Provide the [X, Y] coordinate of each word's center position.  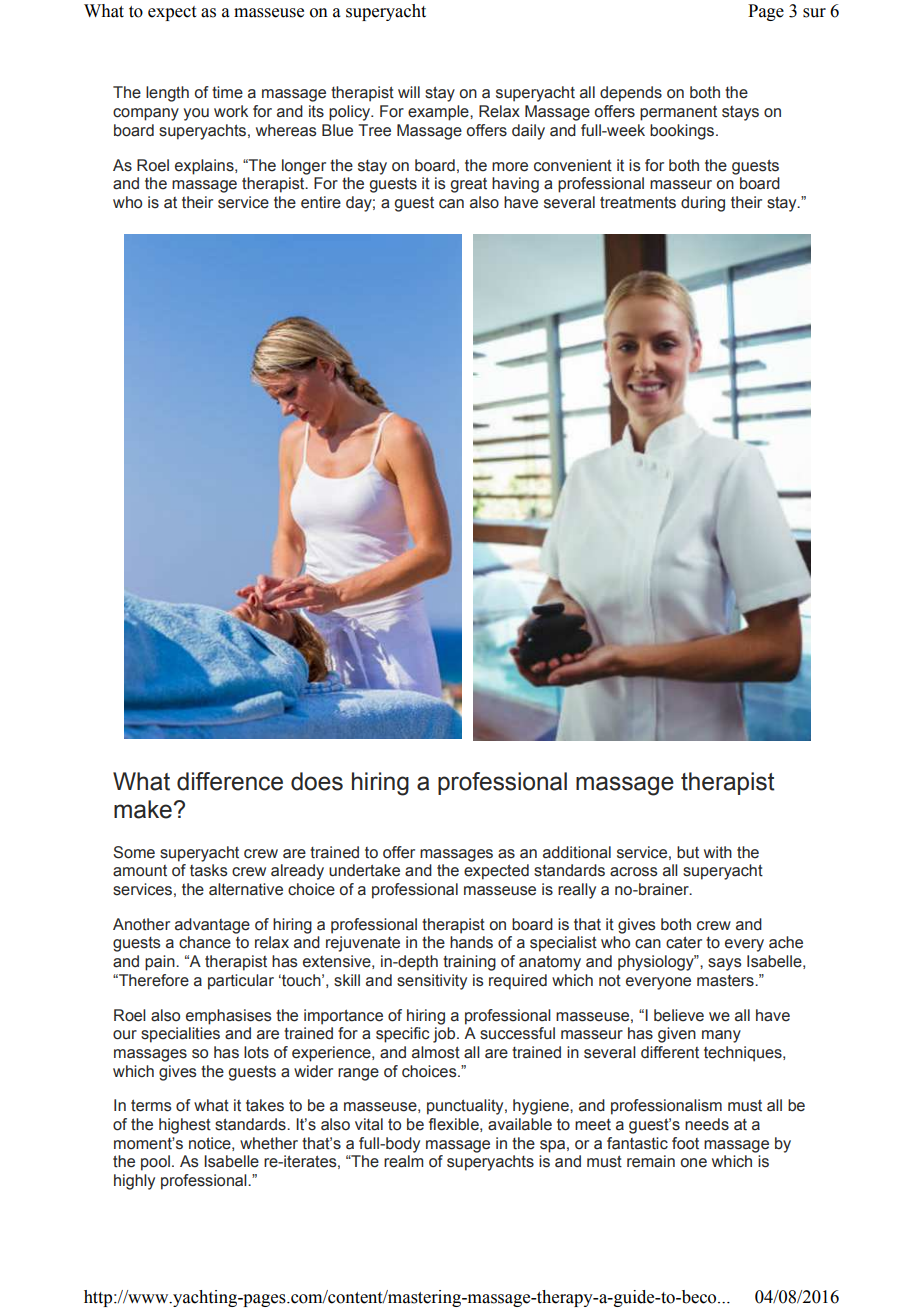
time [227, 92]
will [409, 92]
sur [814, 13]
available [520, 1124]
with [718, 852]
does [317, 781]
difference [230, 781]
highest [185, 1126]
